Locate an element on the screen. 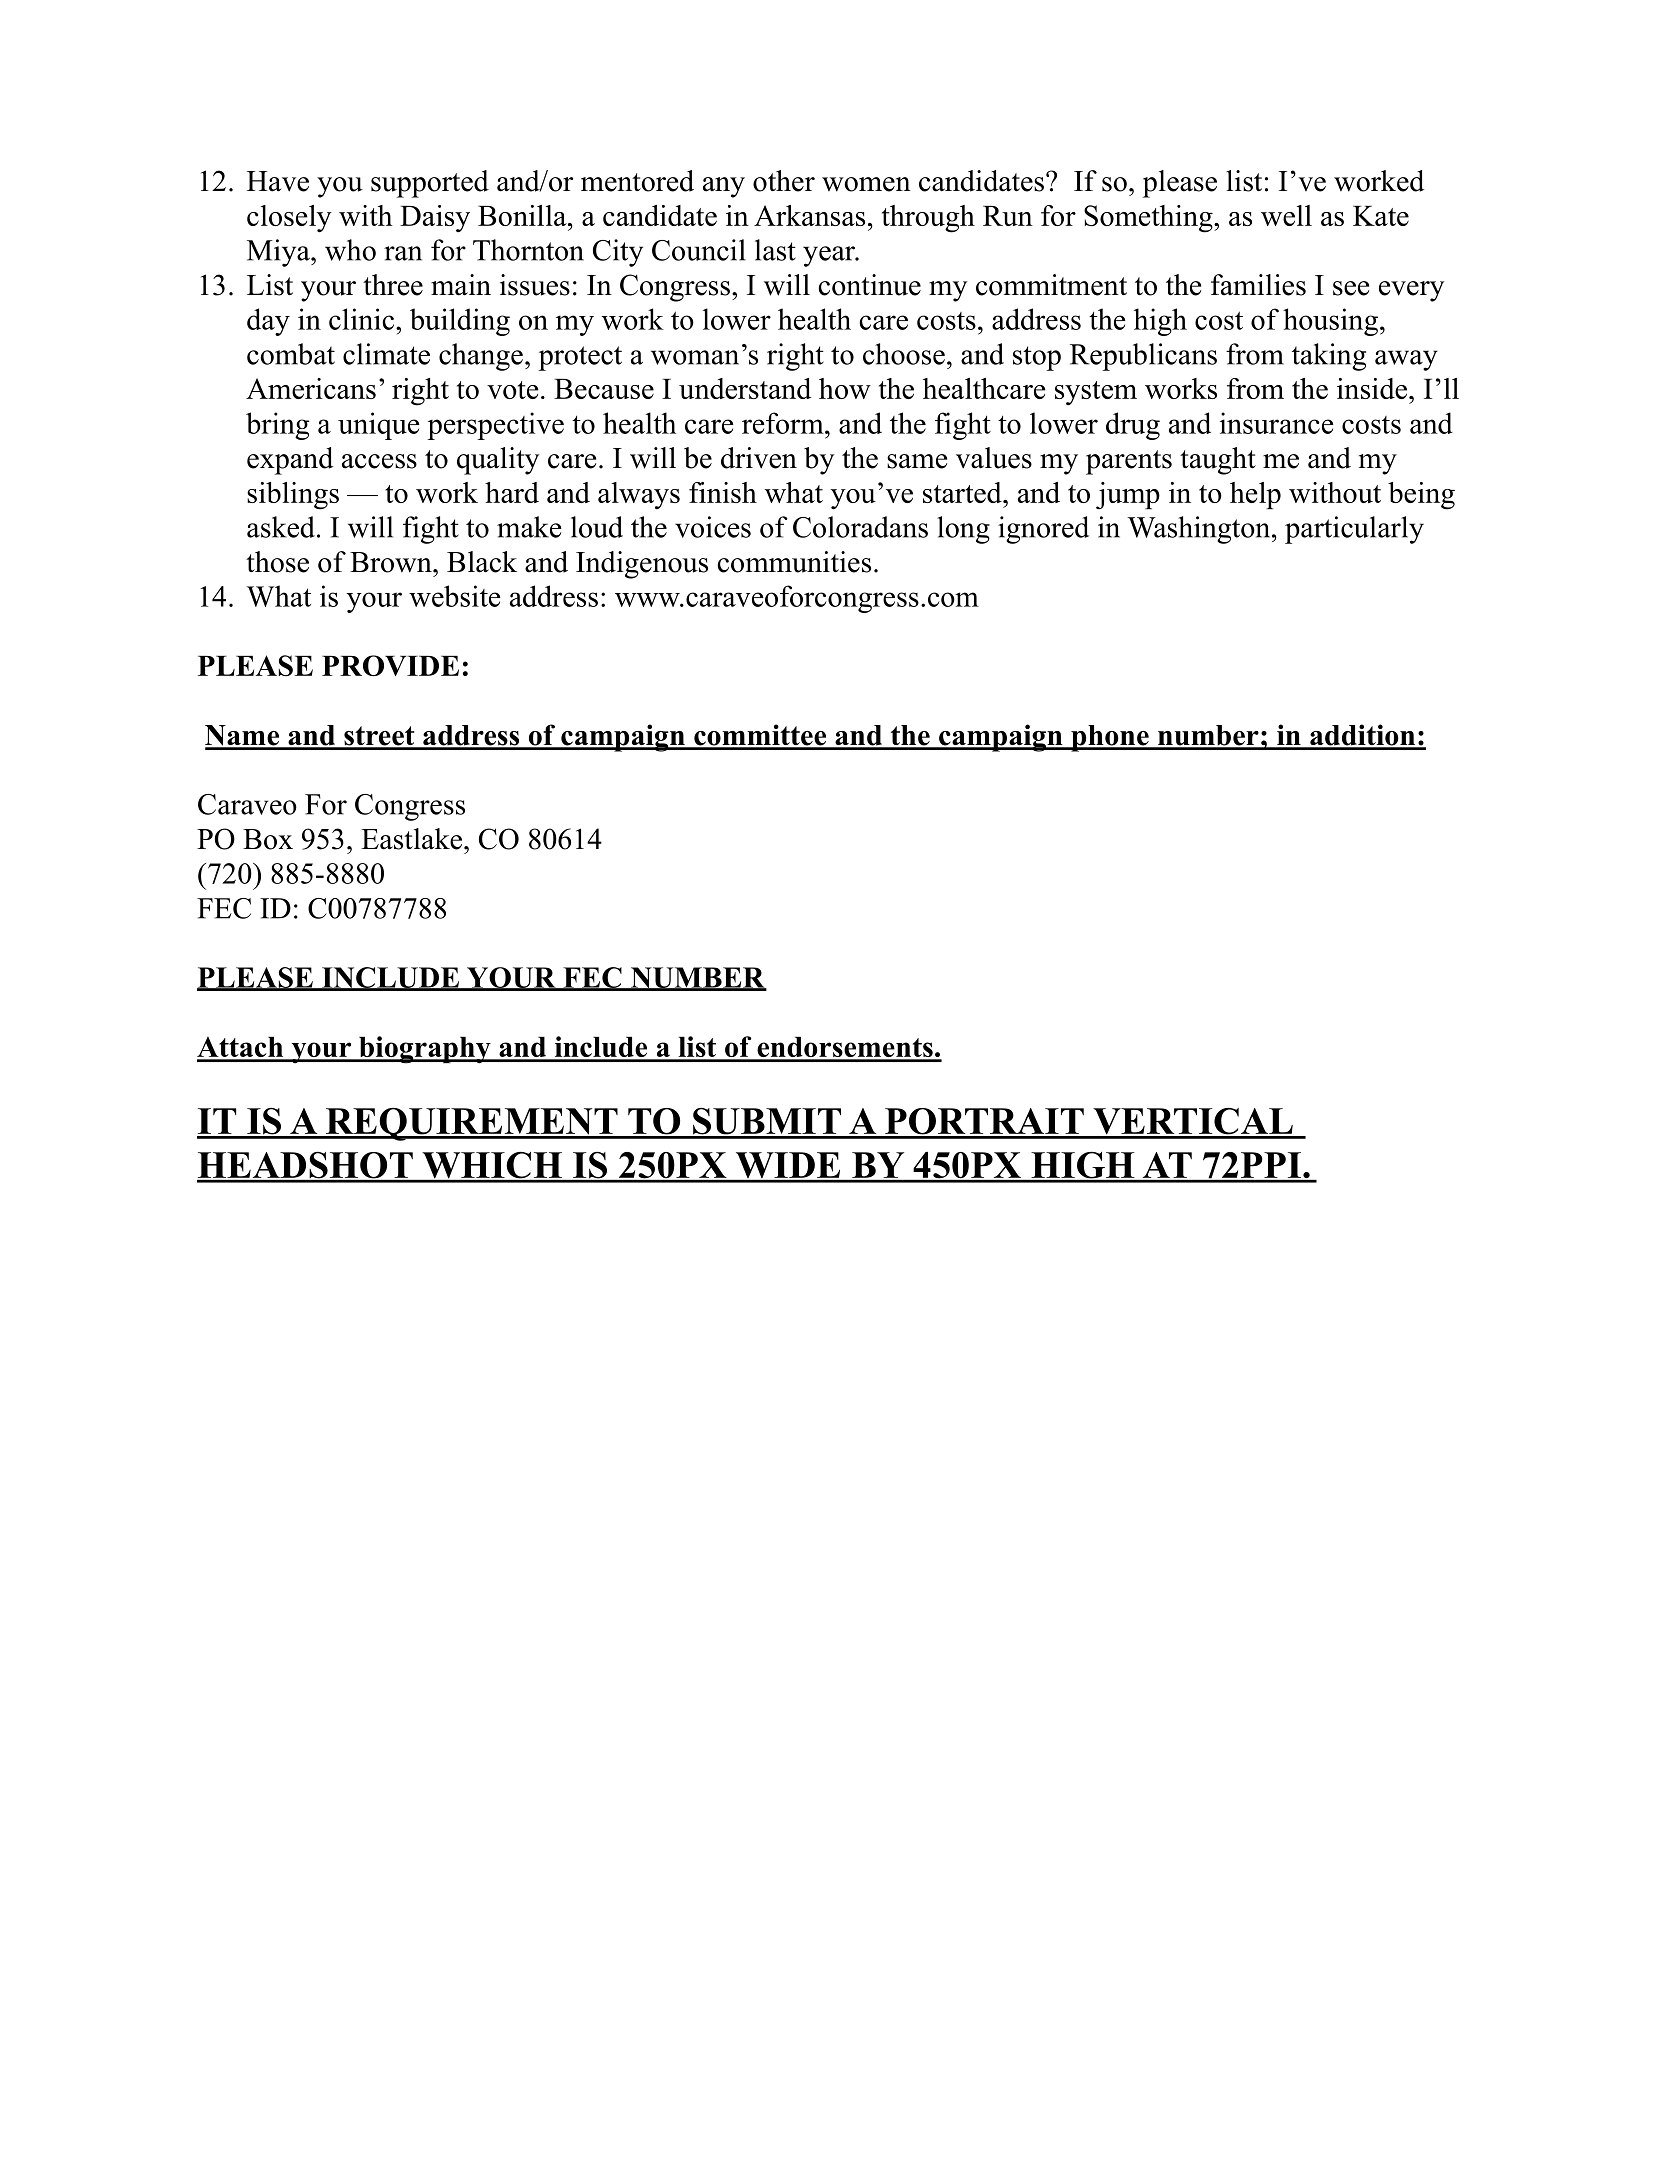 This screenshot has width=1675, height=2168. biography is located at coordinates (425, 1050).
